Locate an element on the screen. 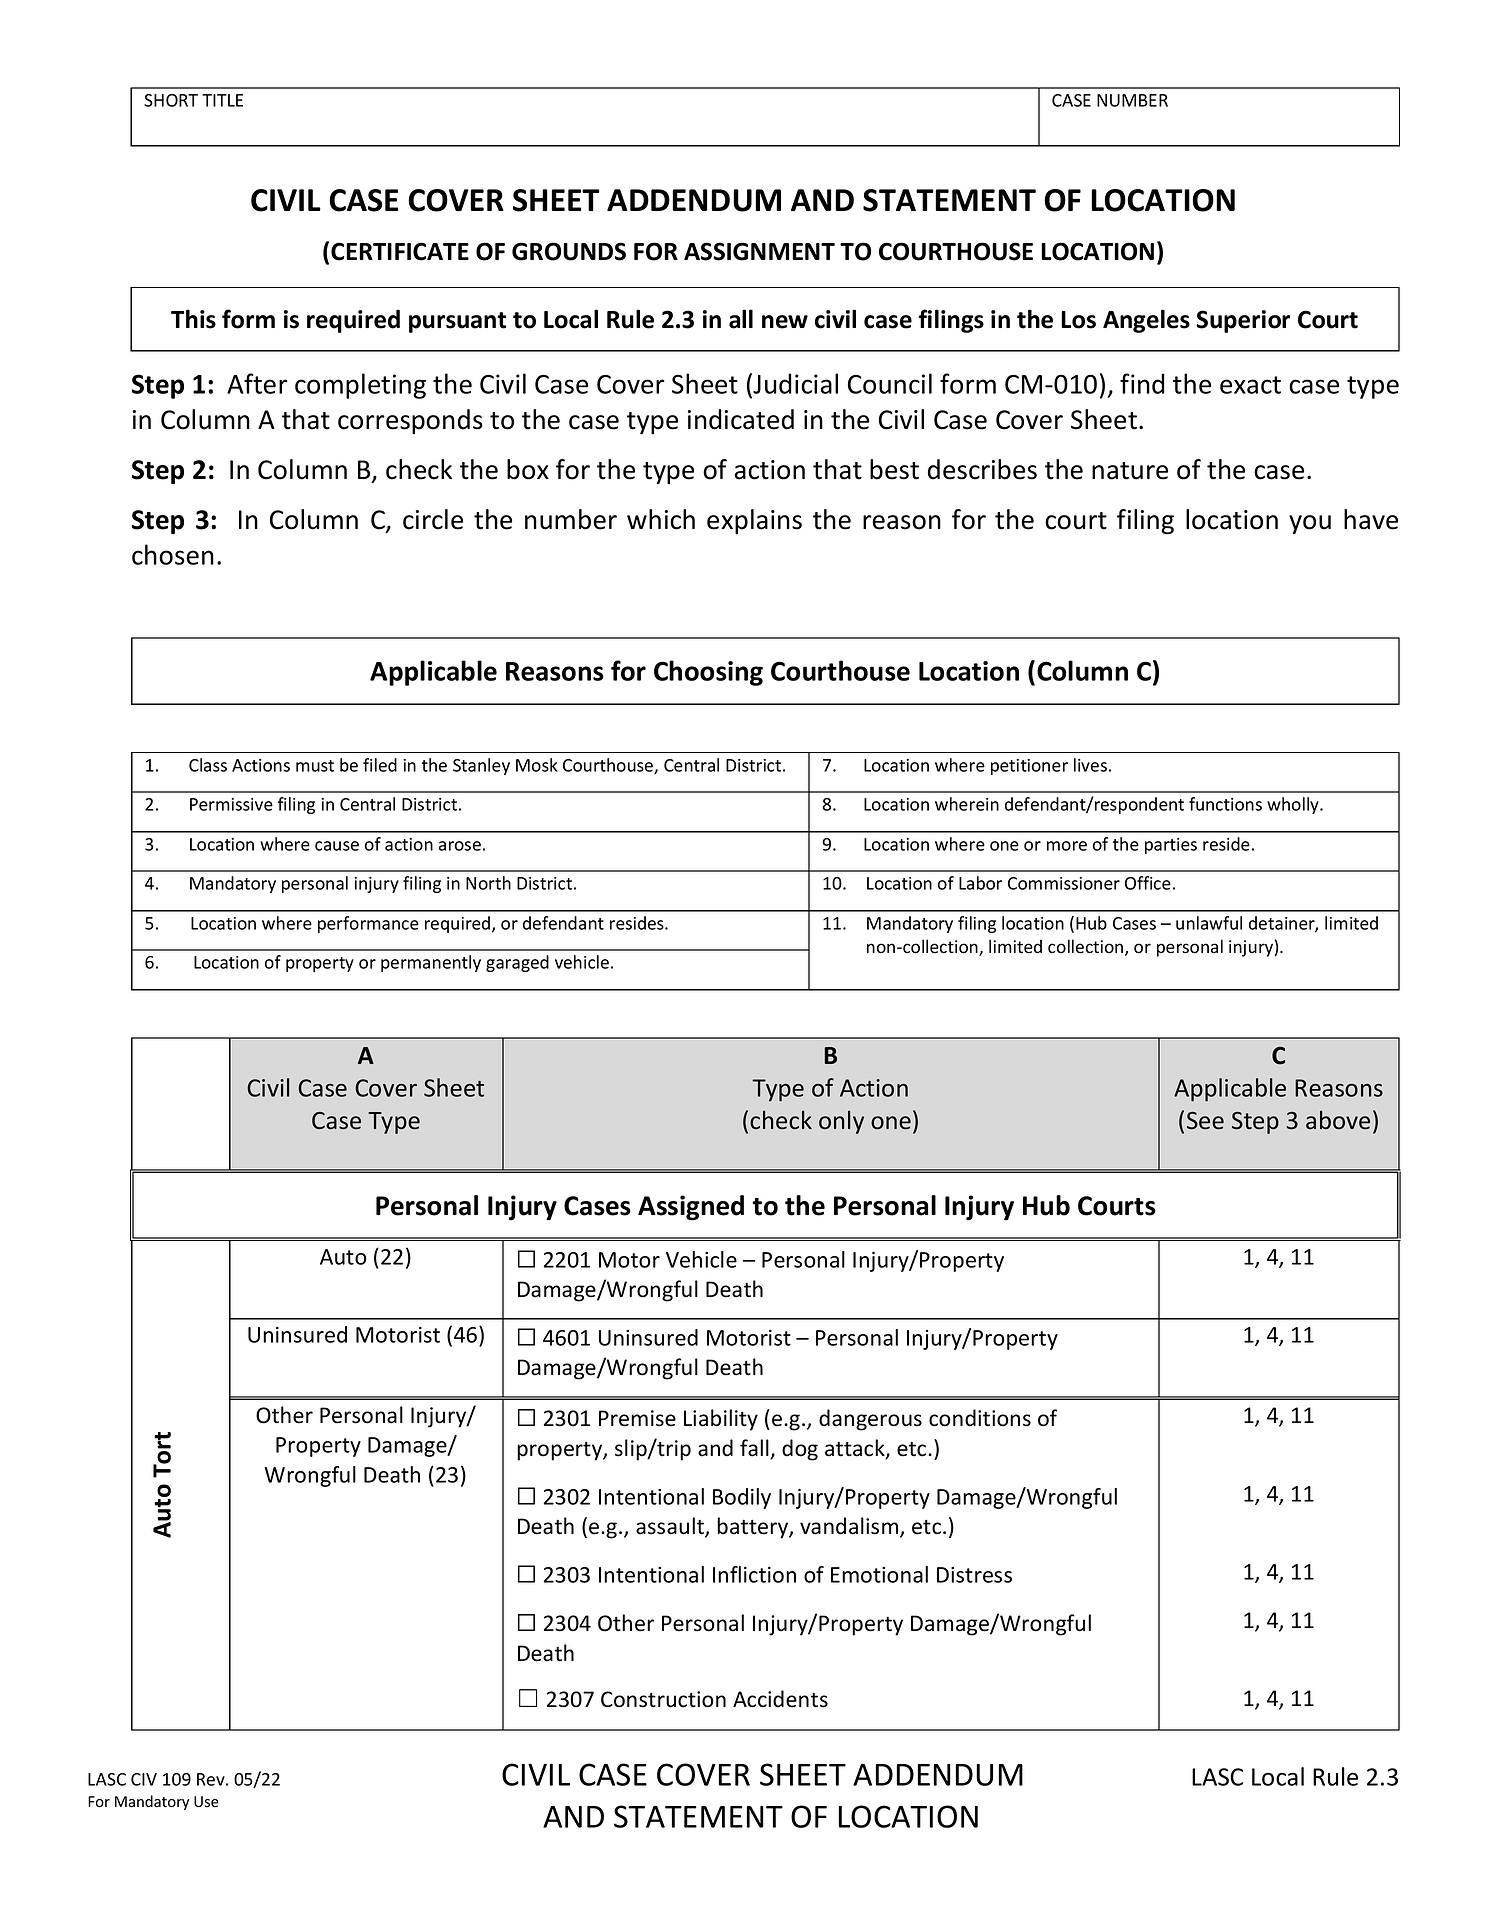  TITLE is located at coordinates (222, 100).
